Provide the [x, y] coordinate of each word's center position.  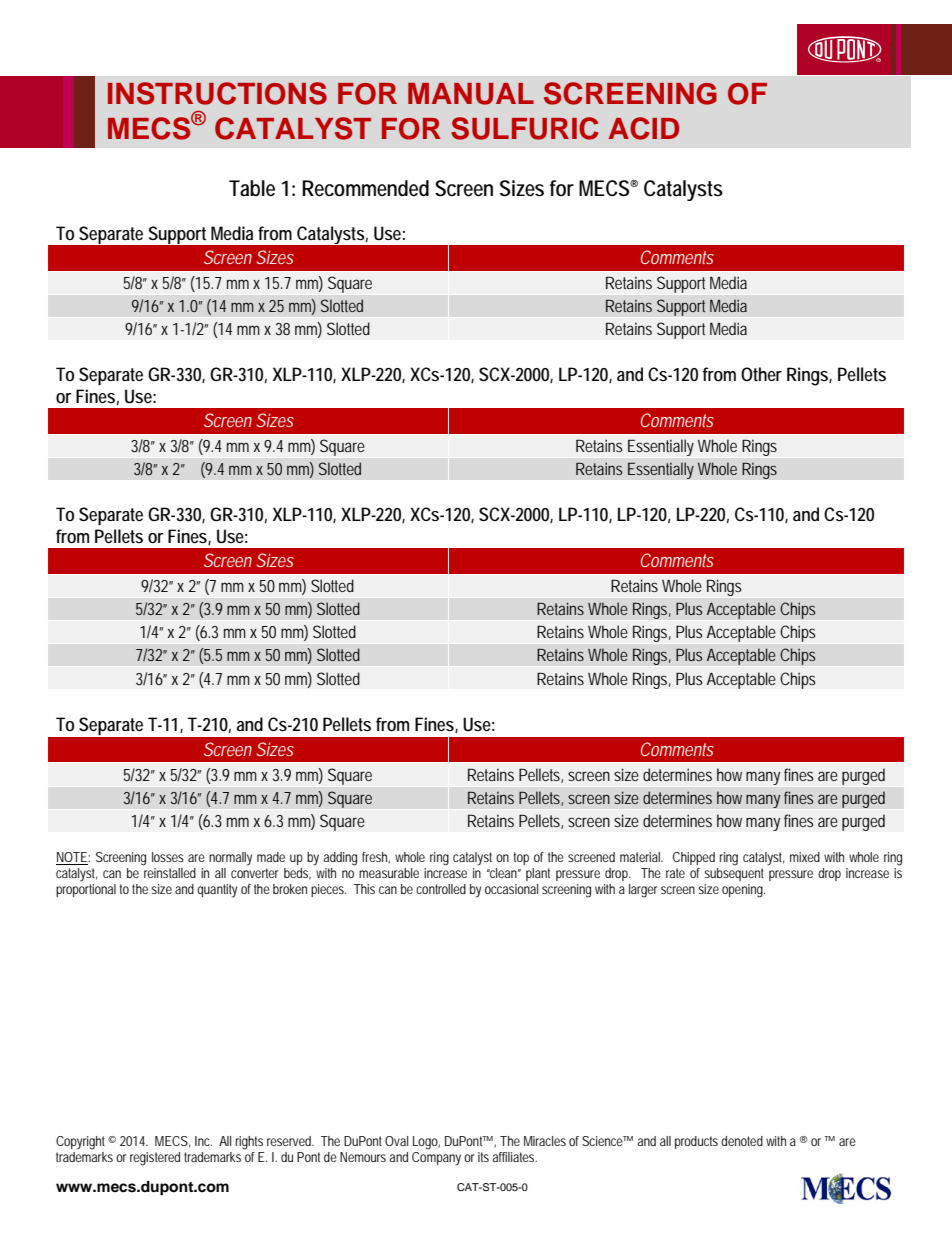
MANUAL [471, 94]
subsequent [734, 874]
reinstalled [170, 873]
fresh [375, 857]
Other [761, 374]
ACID [644, 128]
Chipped [694, 858]
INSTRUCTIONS [217, 93]
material [641, 857]
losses [168, 857]
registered [155, 1159]
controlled [441, 889]
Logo [426, 1143]
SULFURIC [525, 128]
